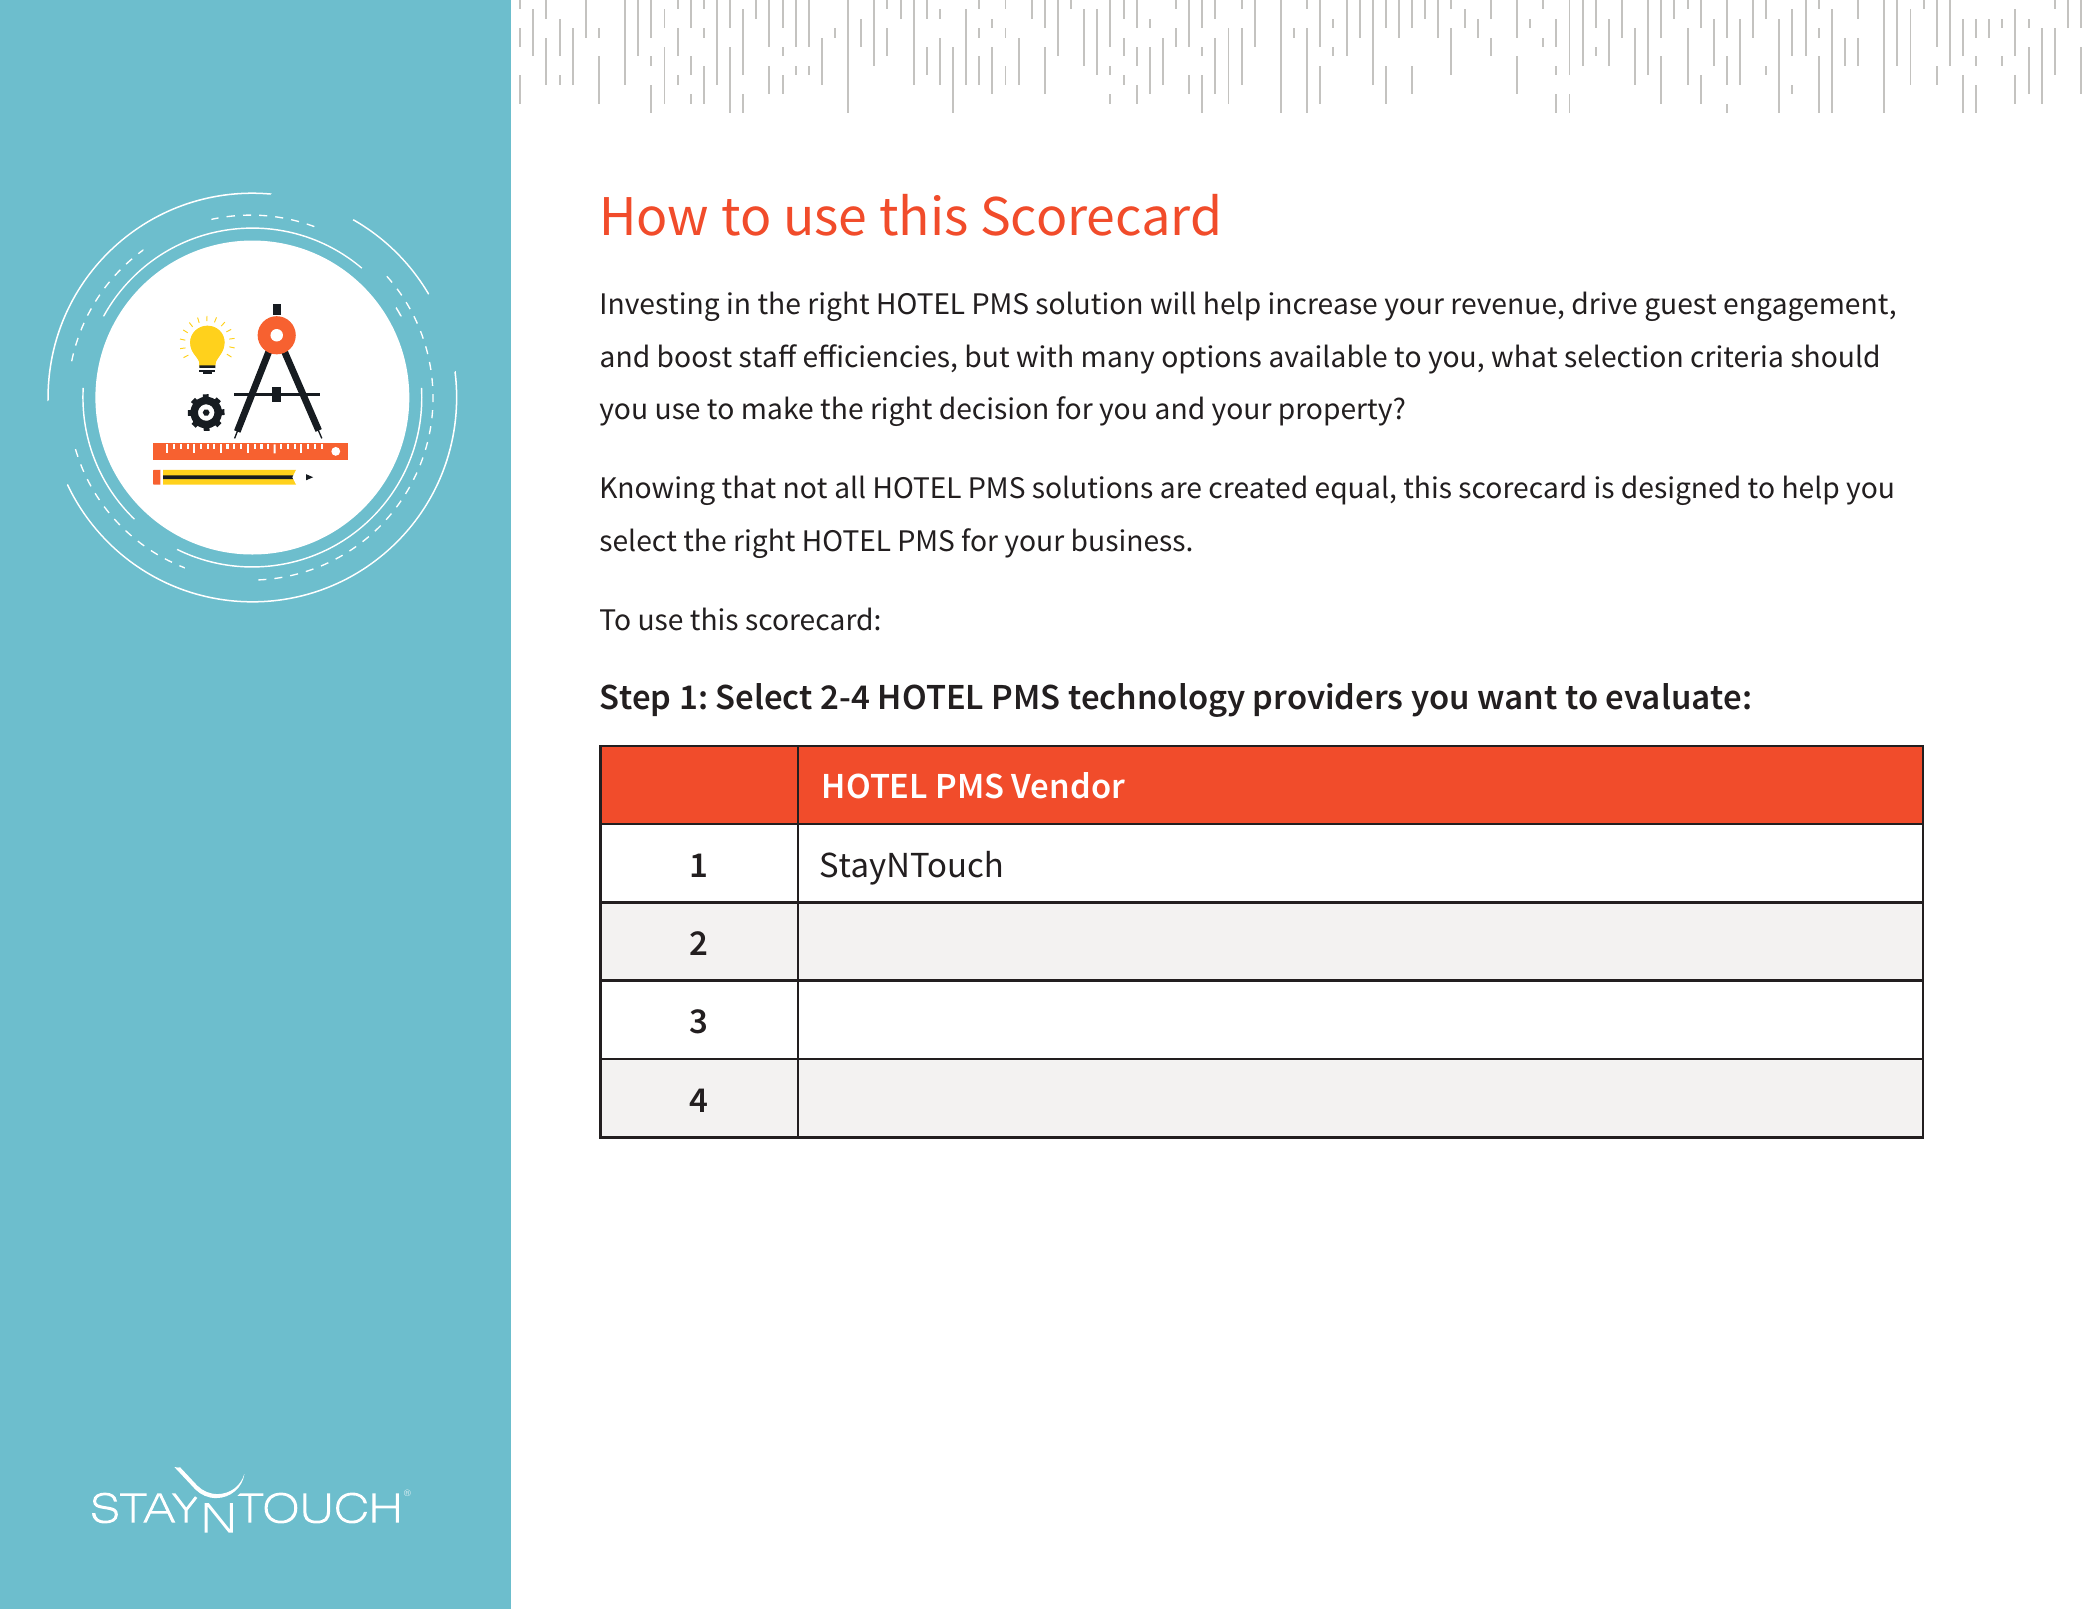 This page has width=2082, height=1609. I want to click on are, so click(1181, 490).
